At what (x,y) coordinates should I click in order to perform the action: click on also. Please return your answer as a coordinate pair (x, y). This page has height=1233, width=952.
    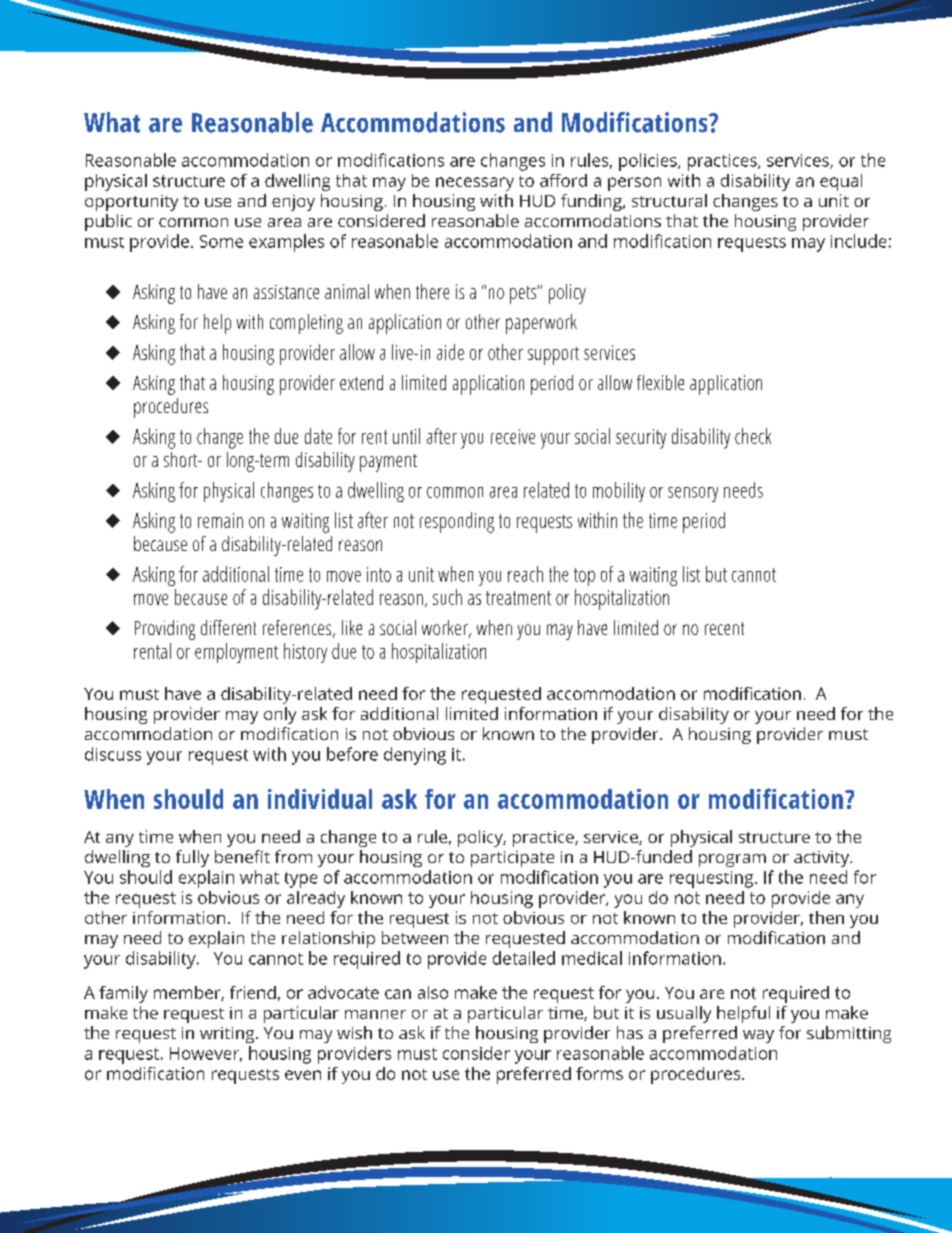
    Looking at the image, I should click on (433, 992).
